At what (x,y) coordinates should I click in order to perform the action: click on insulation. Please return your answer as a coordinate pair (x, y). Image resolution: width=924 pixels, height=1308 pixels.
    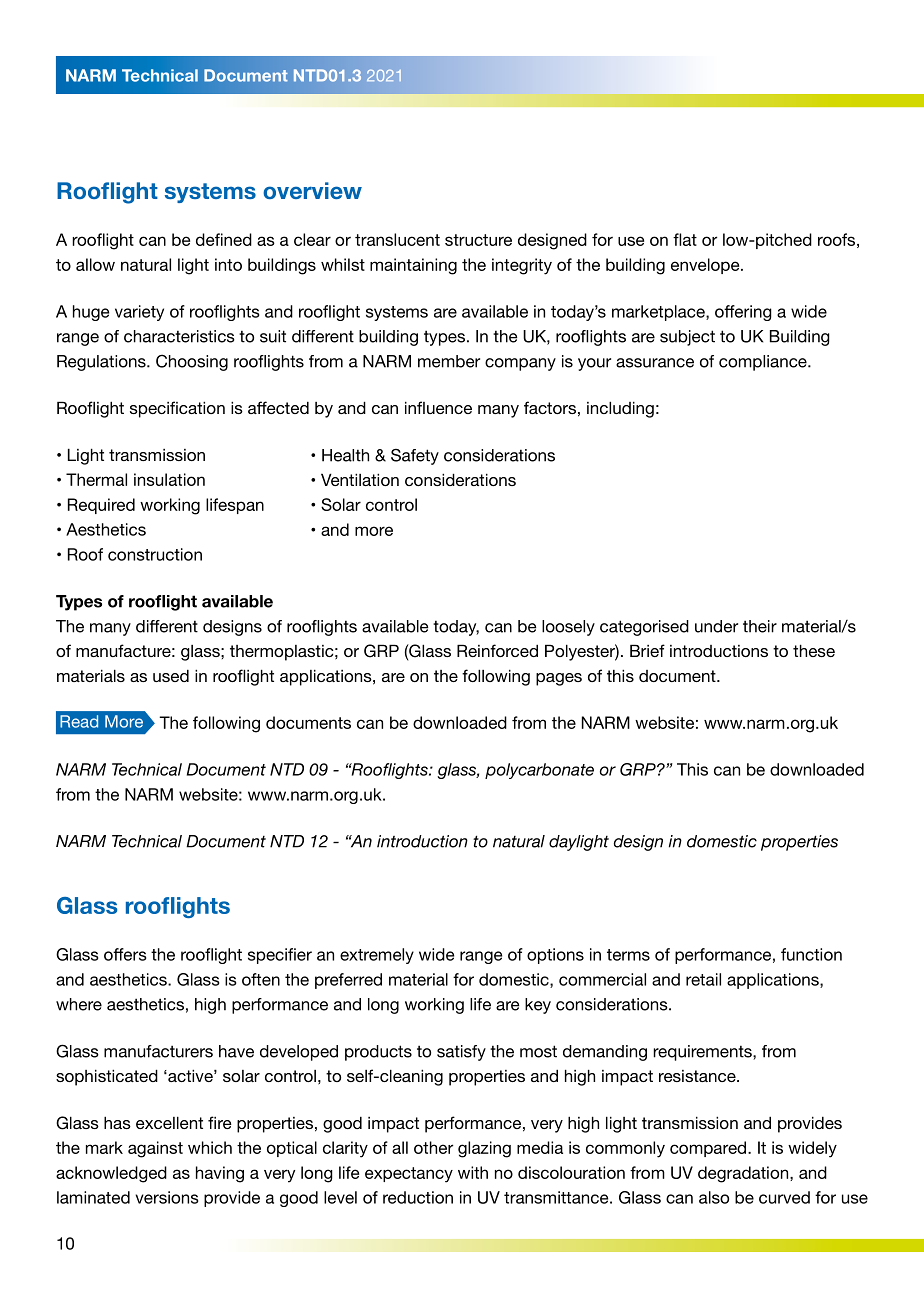
    Looking at the image, I should click on (169, 479).
